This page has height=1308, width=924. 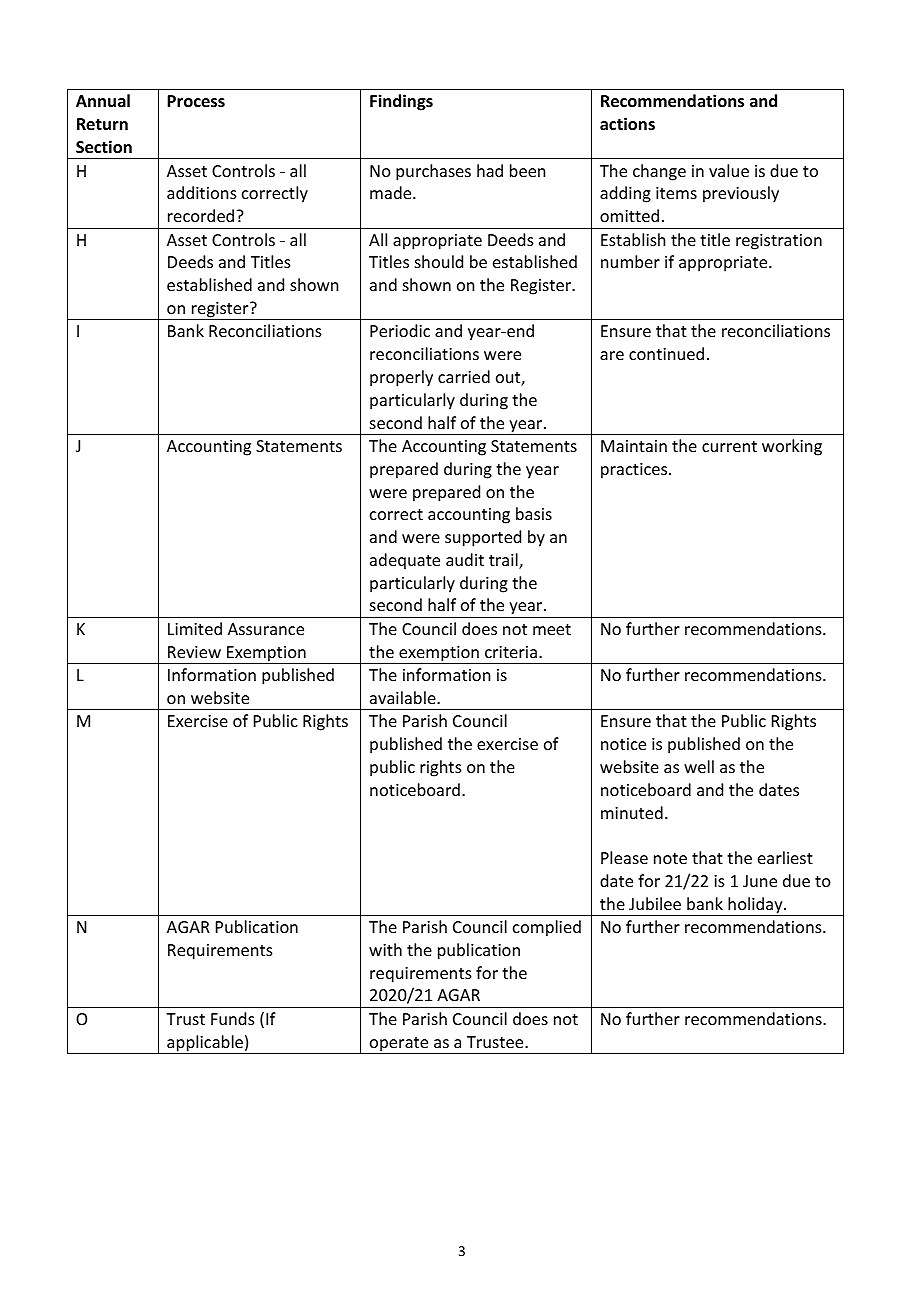 I want to click on Process, so click(x=196, y=101).
